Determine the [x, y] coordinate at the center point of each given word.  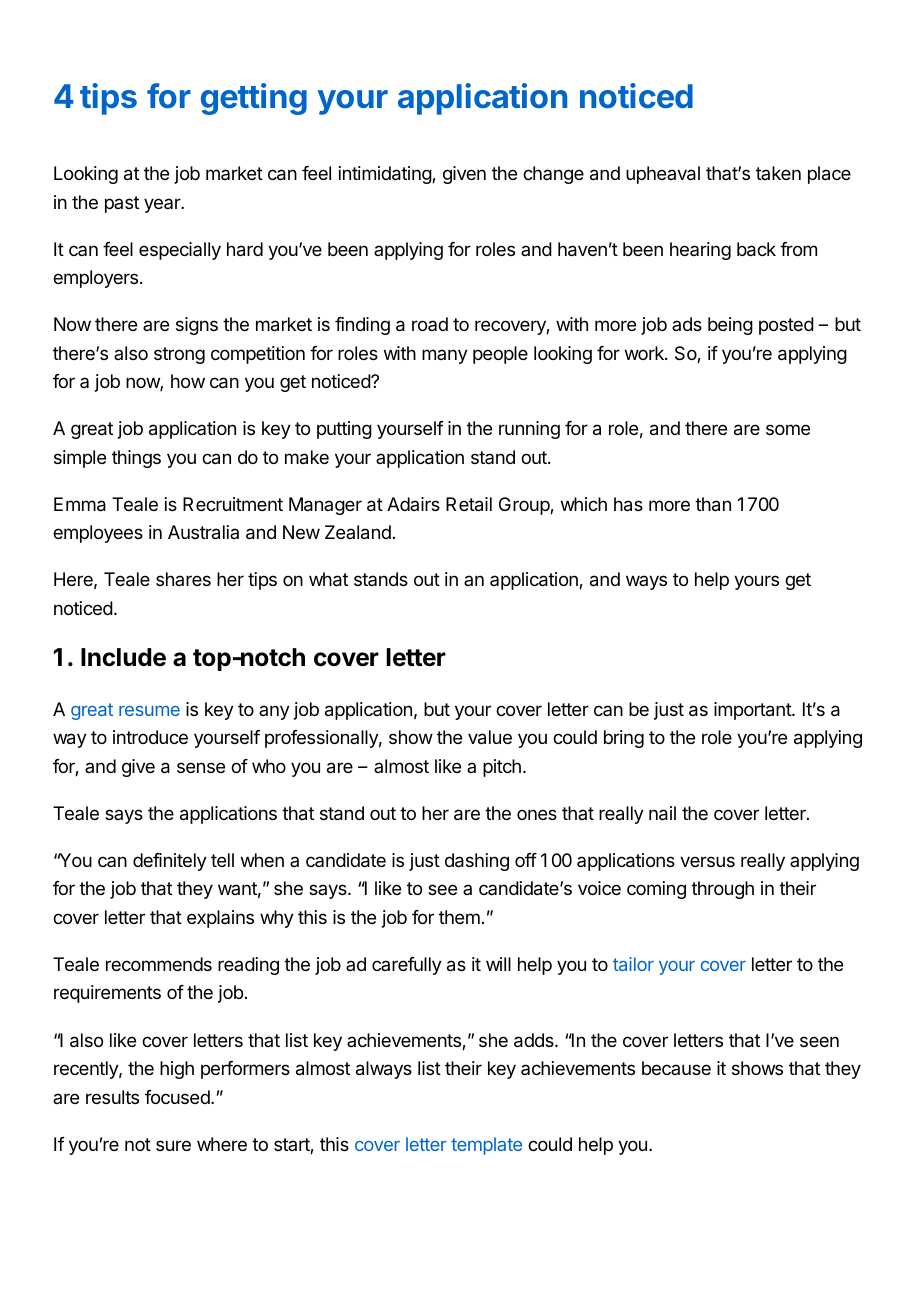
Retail [469, 504]
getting [254, 99]
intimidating [386, 175]
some [788, 429]
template [486, 1146]
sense [201, 767]
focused [178, 1097]
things [136, 459]
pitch [502, 768]
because [676, 1068]
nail [662, 813]
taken [778, 173]
